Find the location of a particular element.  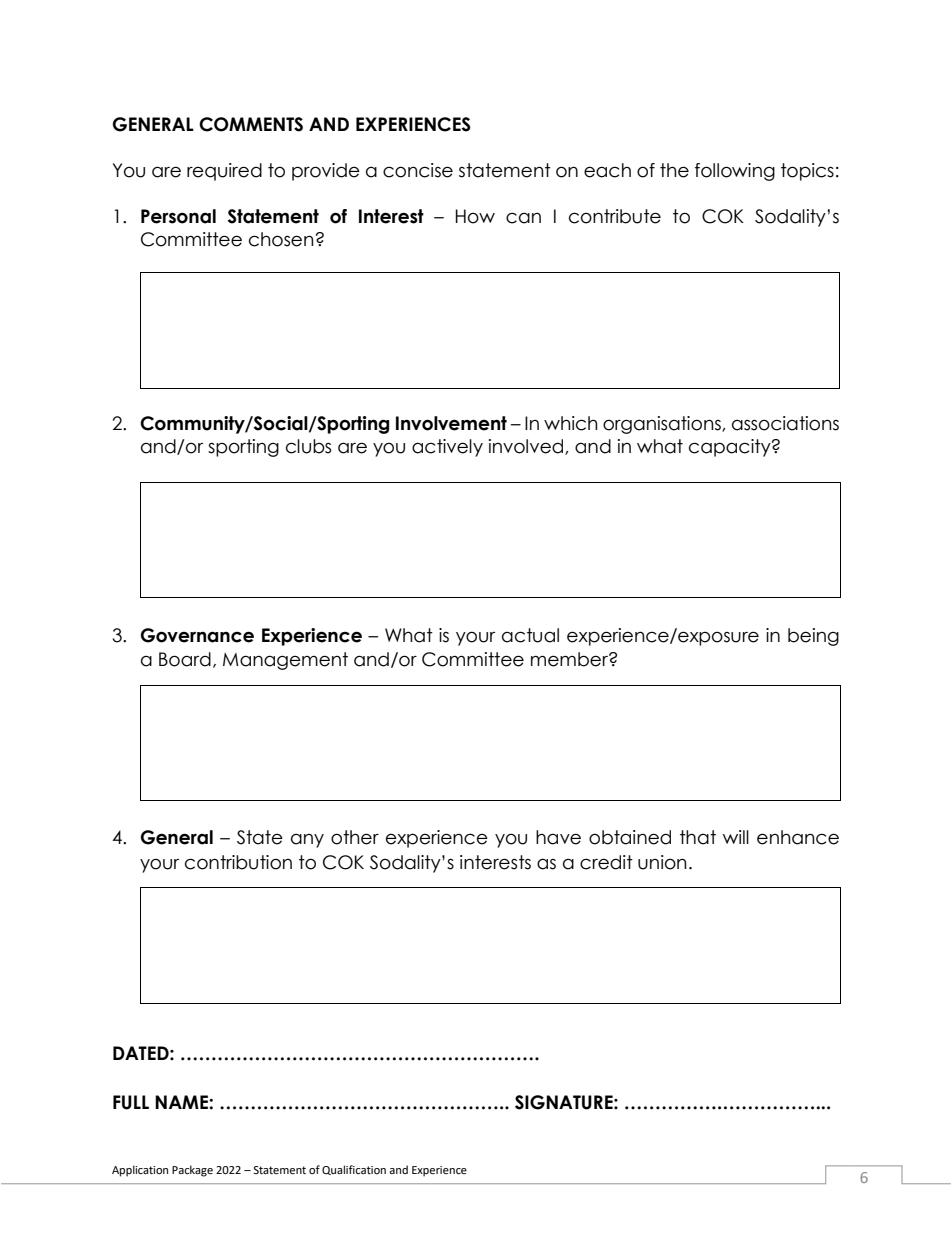

required is located at coordinates (224, 172).
